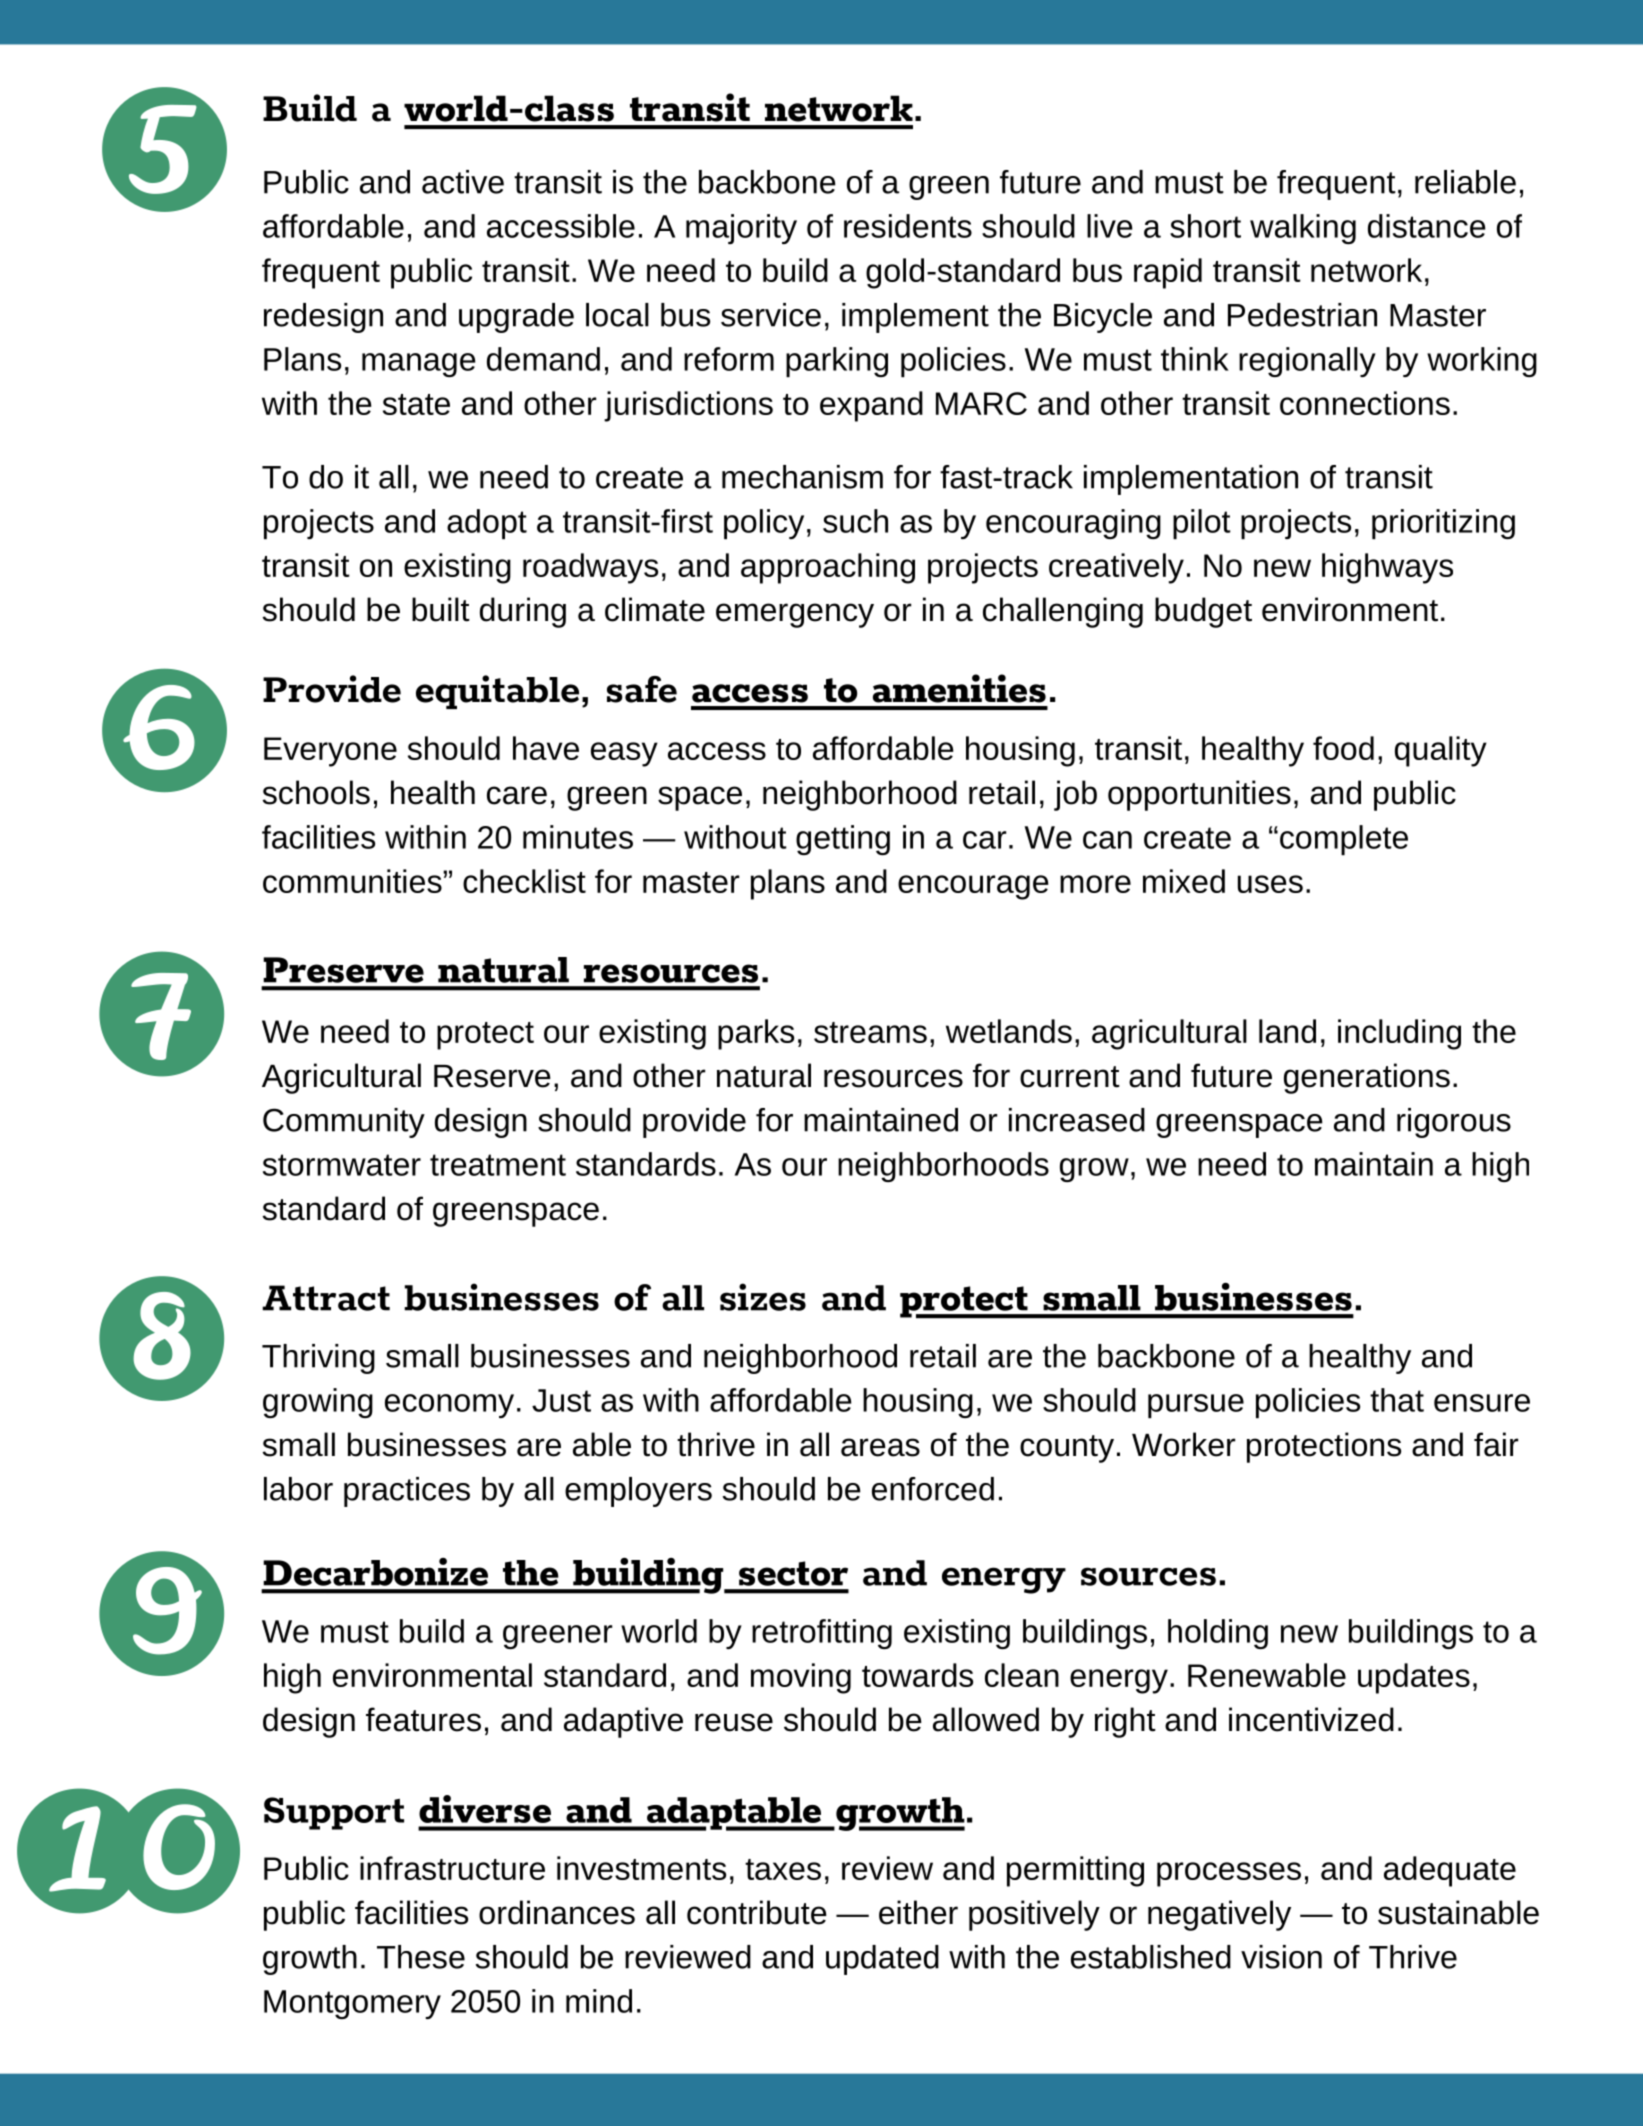 This screenshot has height=2126, width=1643. What do you see at coordinates (463, 182) in the screenshot?
I see `active` at bounding box center [463, 182].
